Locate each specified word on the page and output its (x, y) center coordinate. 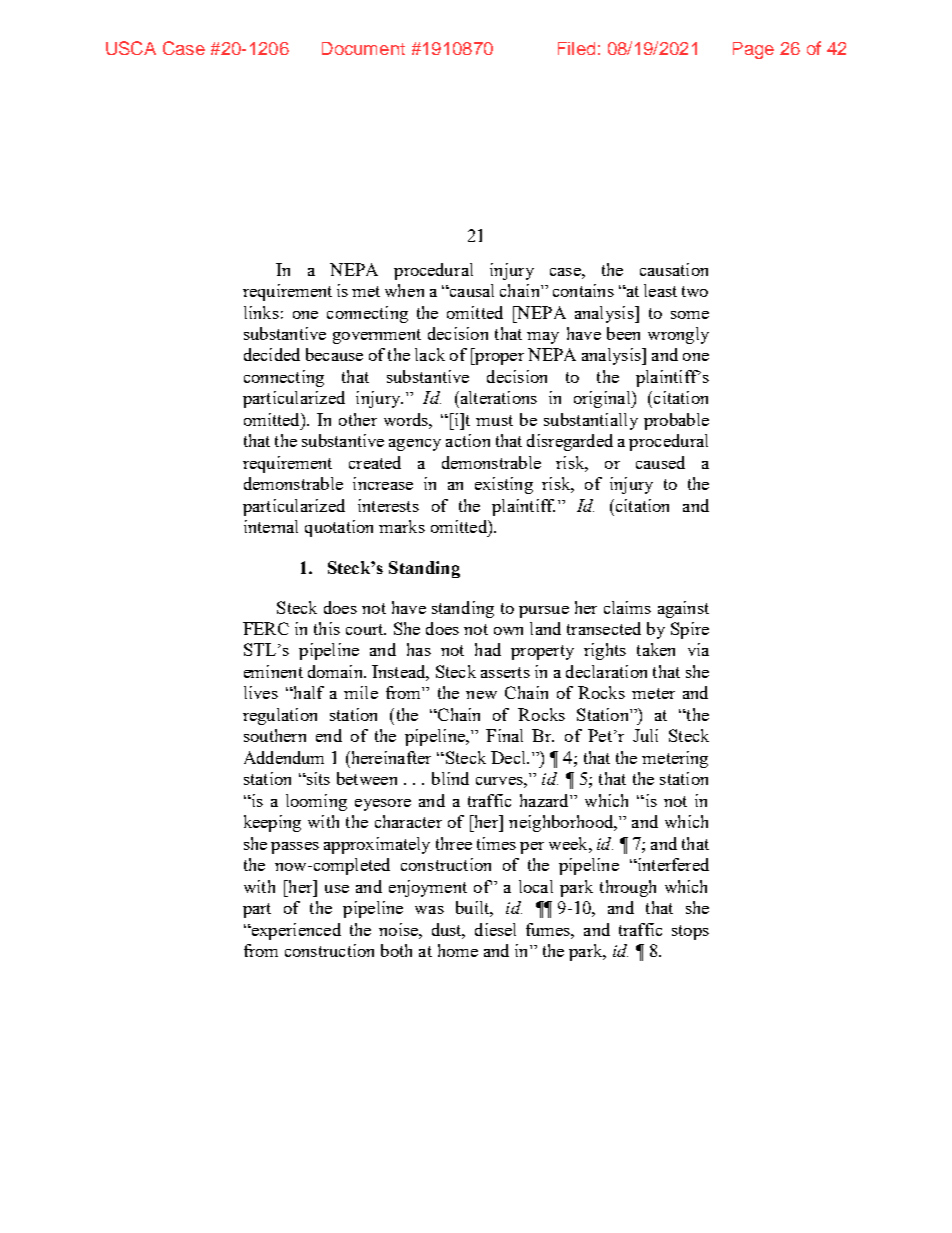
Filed (576, 48)
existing (504, 485)
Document (363, 48)
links (261, 312)
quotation (339, 528)
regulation (280, 716)
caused (660, 462)
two (695, 291)
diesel (495, 929)
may (543, 338)
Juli (645, 735)
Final (504, 735)
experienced (295, 931)
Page (753, 50)
